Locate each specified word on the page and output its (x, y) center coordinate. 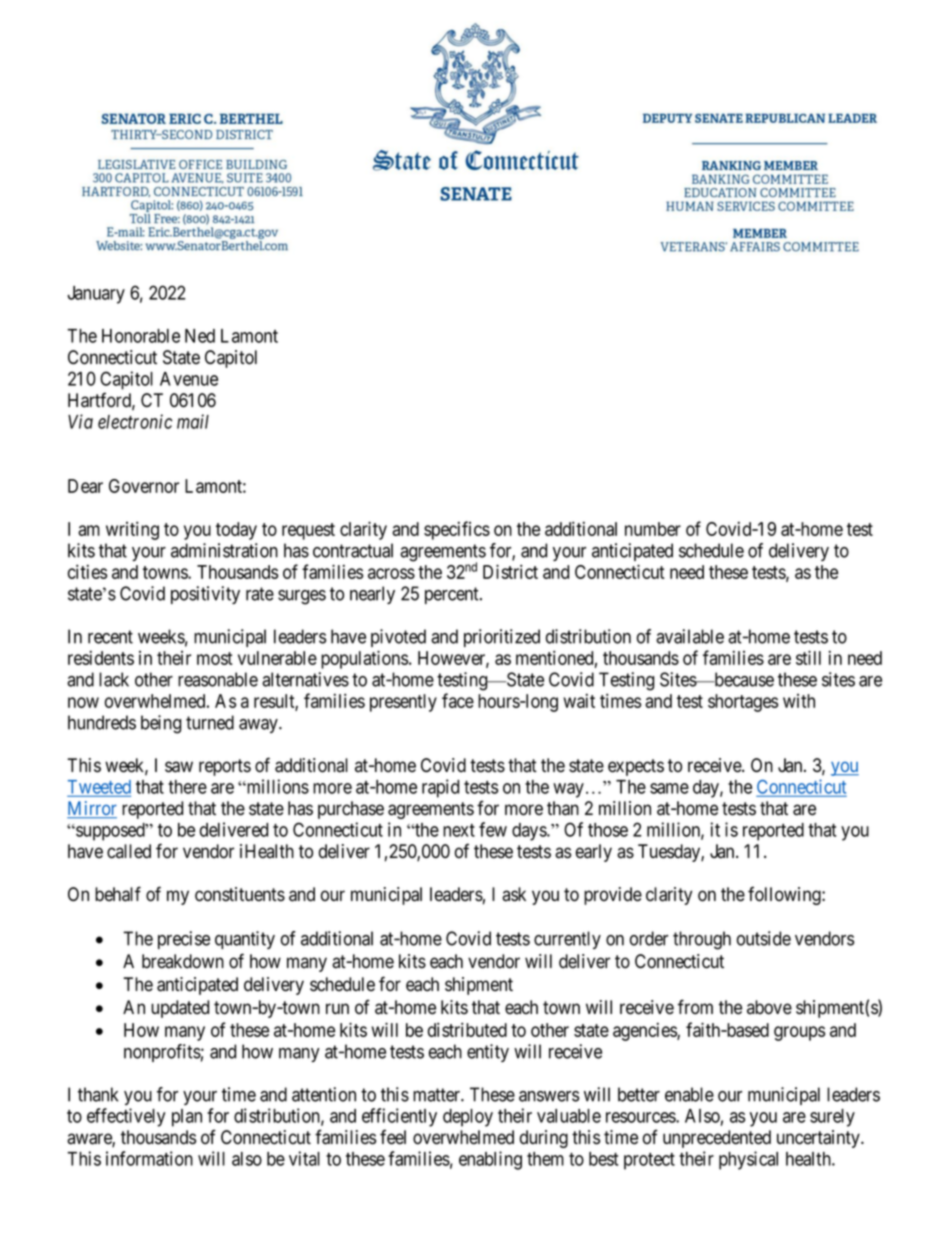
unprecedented (717, 1139)
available (690, 636)
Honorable (141, 336)
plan (187, 1118)
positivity (205, 595)
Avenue (189, 379)
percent (453, 595)
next (459, 830)
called (129, 851)
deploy (468, 1118)
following (785, 895)
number (653, 529)
